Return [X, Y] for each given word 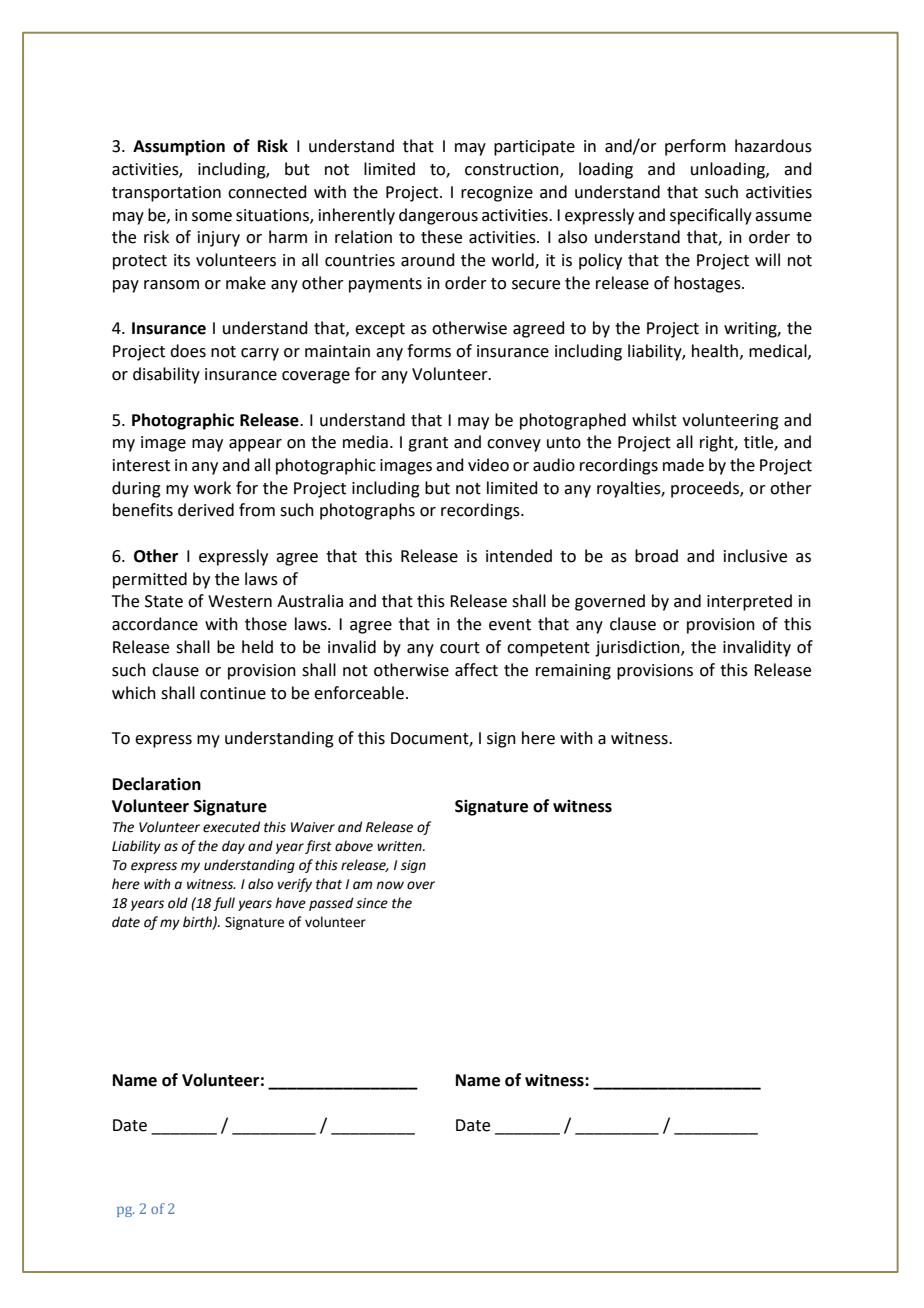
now [390, 885]
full [224, 904]
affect [476, 670]
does [188, 351]
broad [656, 556]
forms [429, 351]
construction [513, 170]
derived [206, 510]
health [715, 351]
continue [233, 693]
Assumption [179, 147]
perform [695, 147]
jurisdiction [638, 648]
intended [519, 556]
